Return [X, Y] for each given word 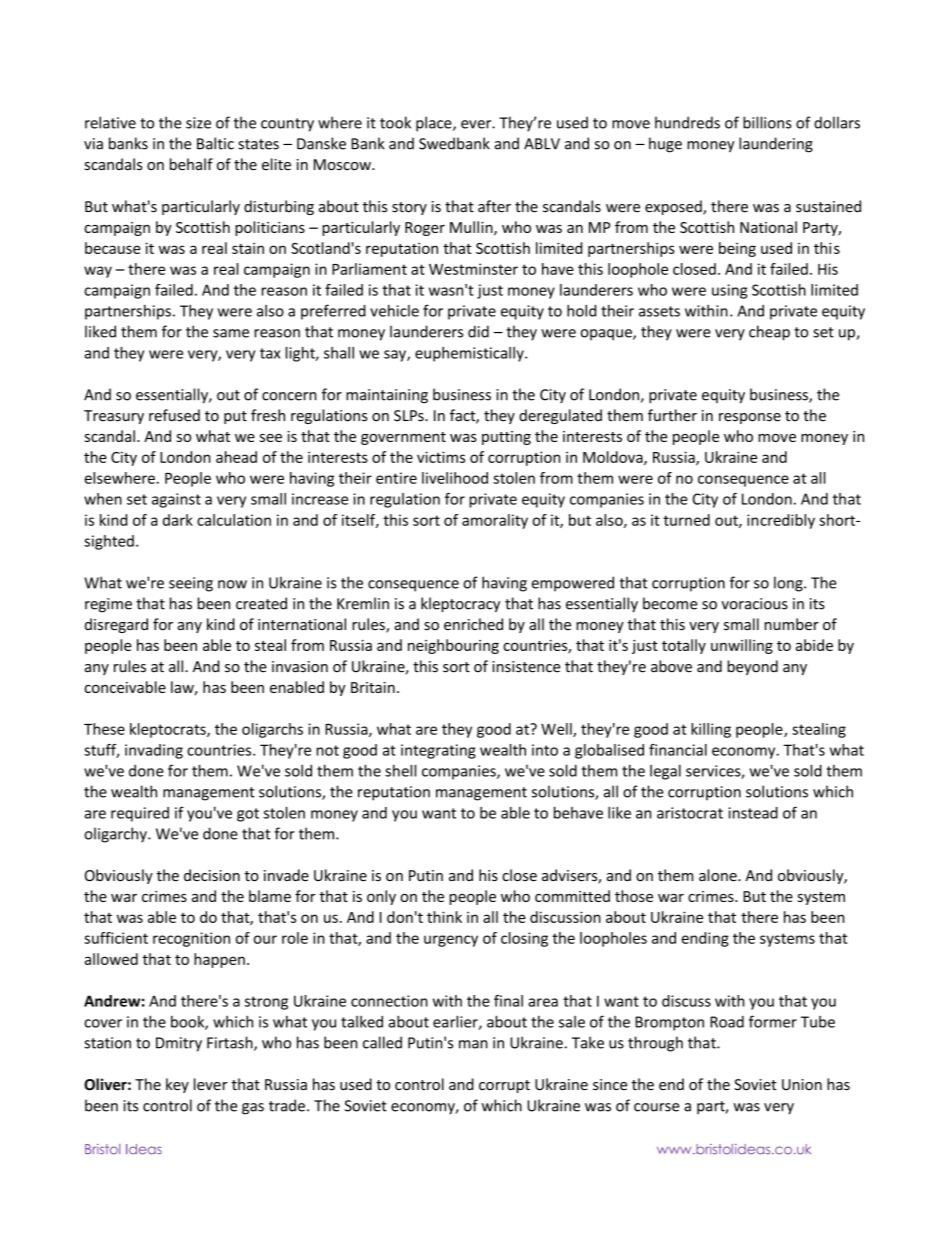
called [382, 1042]
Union [802, 1084]
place [435, 124]
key [177, 1085]
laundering [776, 145]
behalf [191, 164]
